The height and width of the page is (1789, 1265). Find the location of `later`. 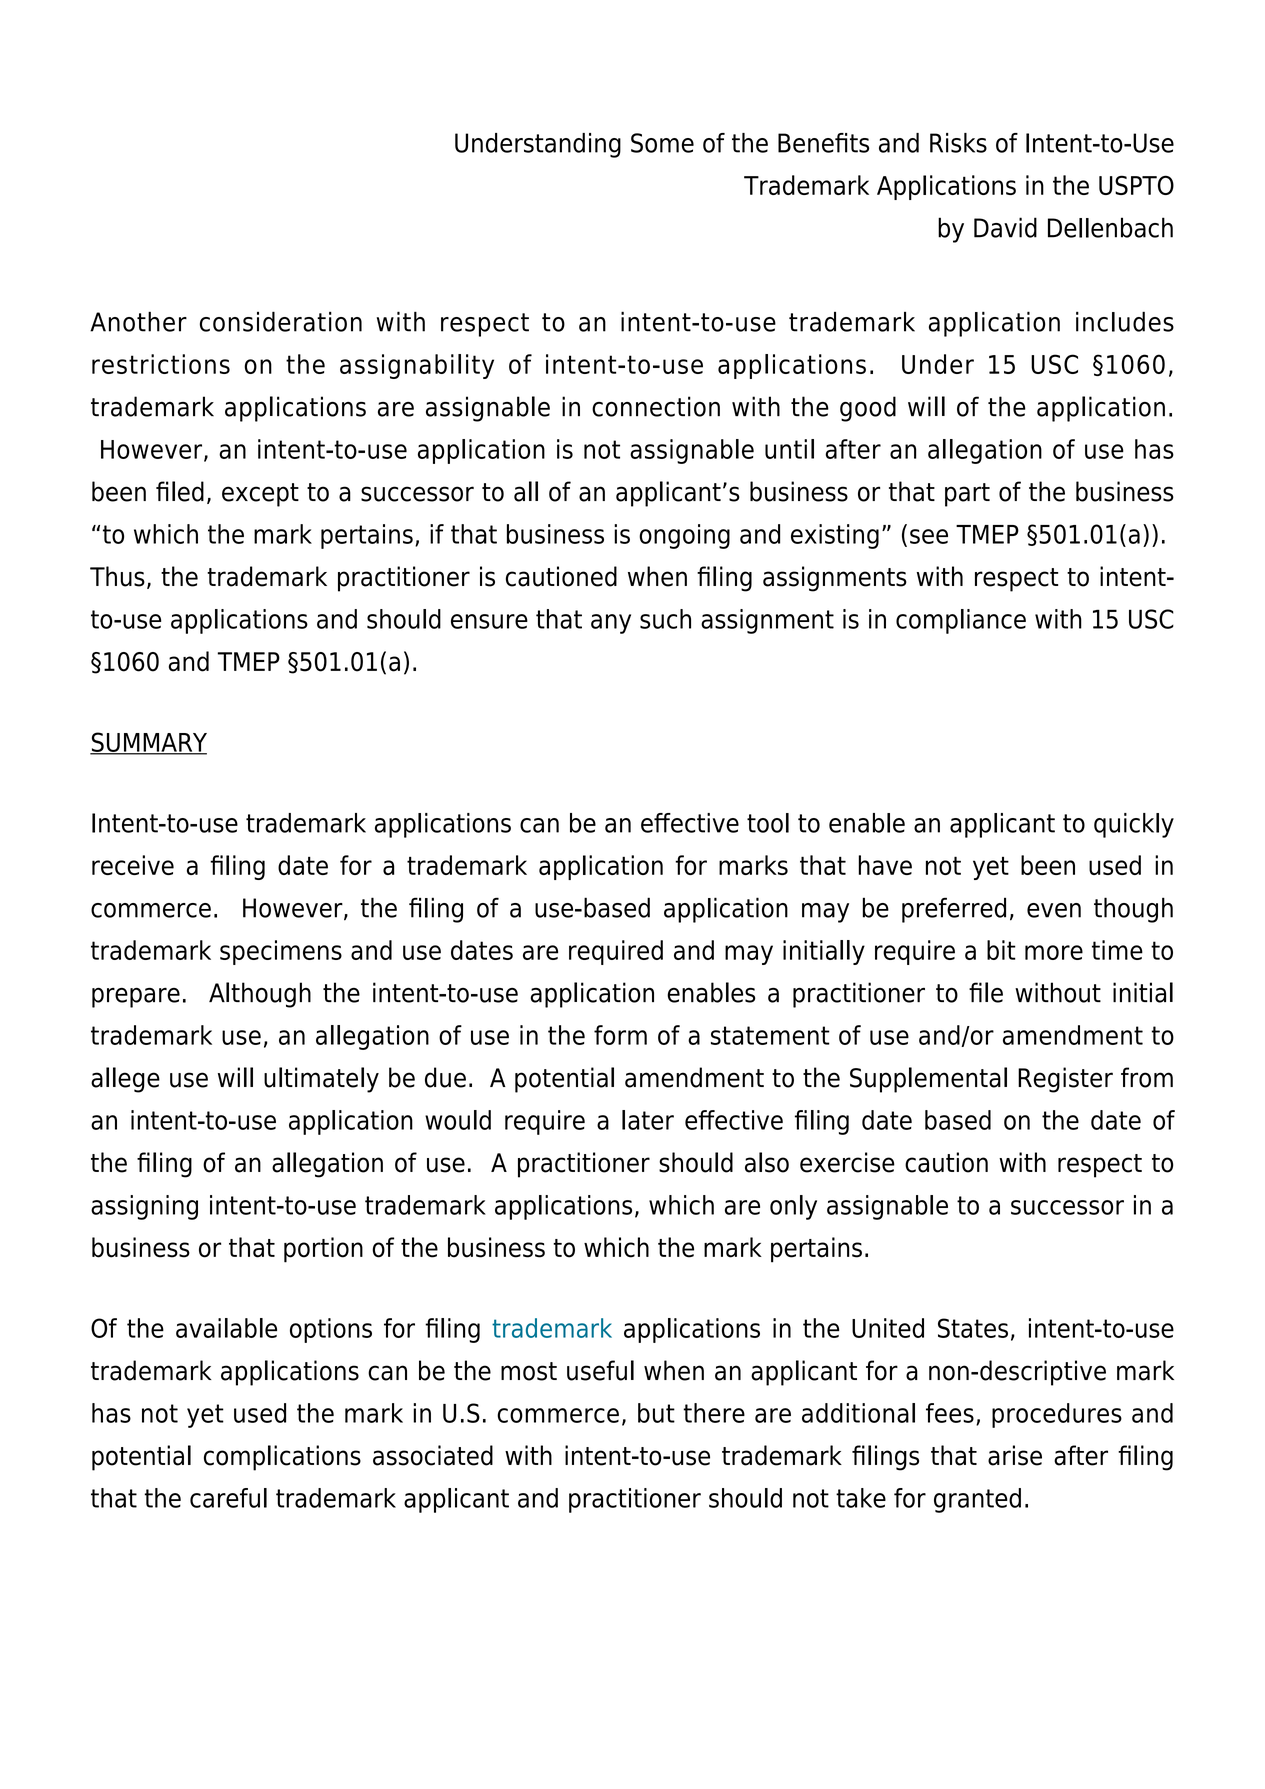

later is located at coordinates (648, 1120).
